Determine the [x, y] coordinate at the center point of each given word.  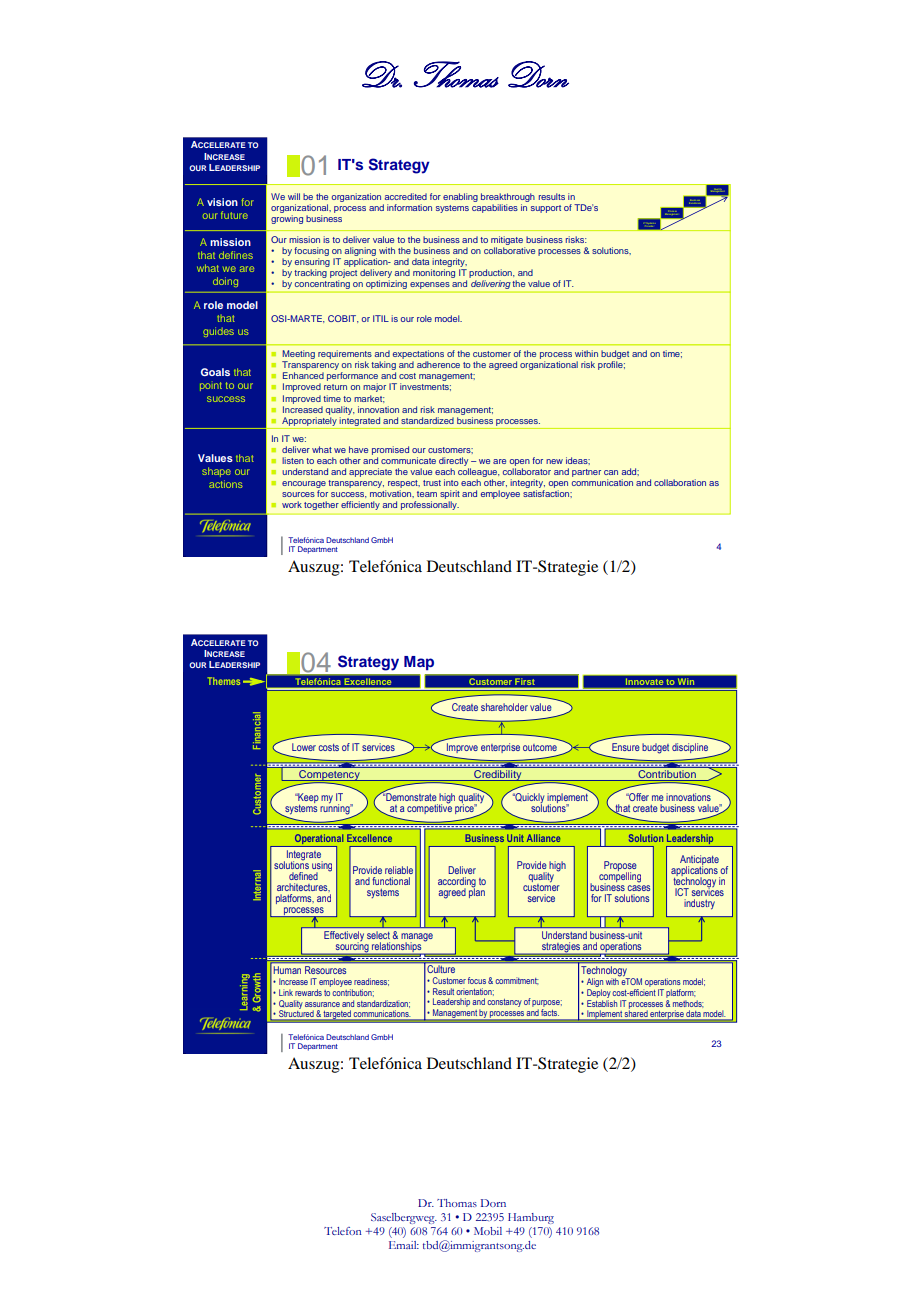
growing [287, 219]
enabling [460, 197]
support [546, 209]
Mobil [488, 1231]
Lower [304, 747]
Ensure [626, 747]
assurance [322, 1004]
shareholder [504, 707]
